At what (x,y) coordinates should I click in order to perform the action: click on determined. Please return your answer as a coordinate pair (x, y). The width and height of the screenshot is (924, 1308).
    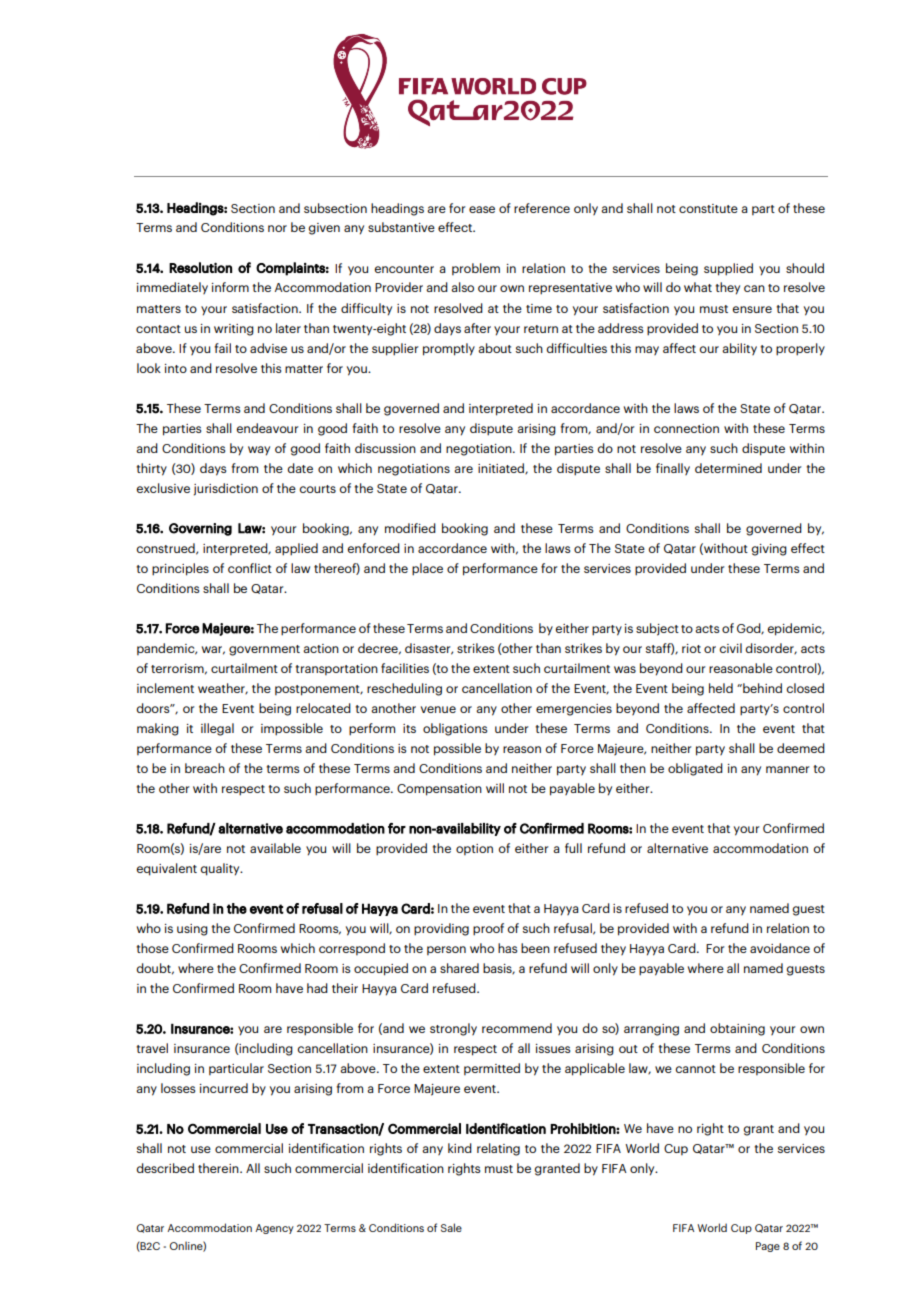
    Looking at the image, I should click on (728, 468).
